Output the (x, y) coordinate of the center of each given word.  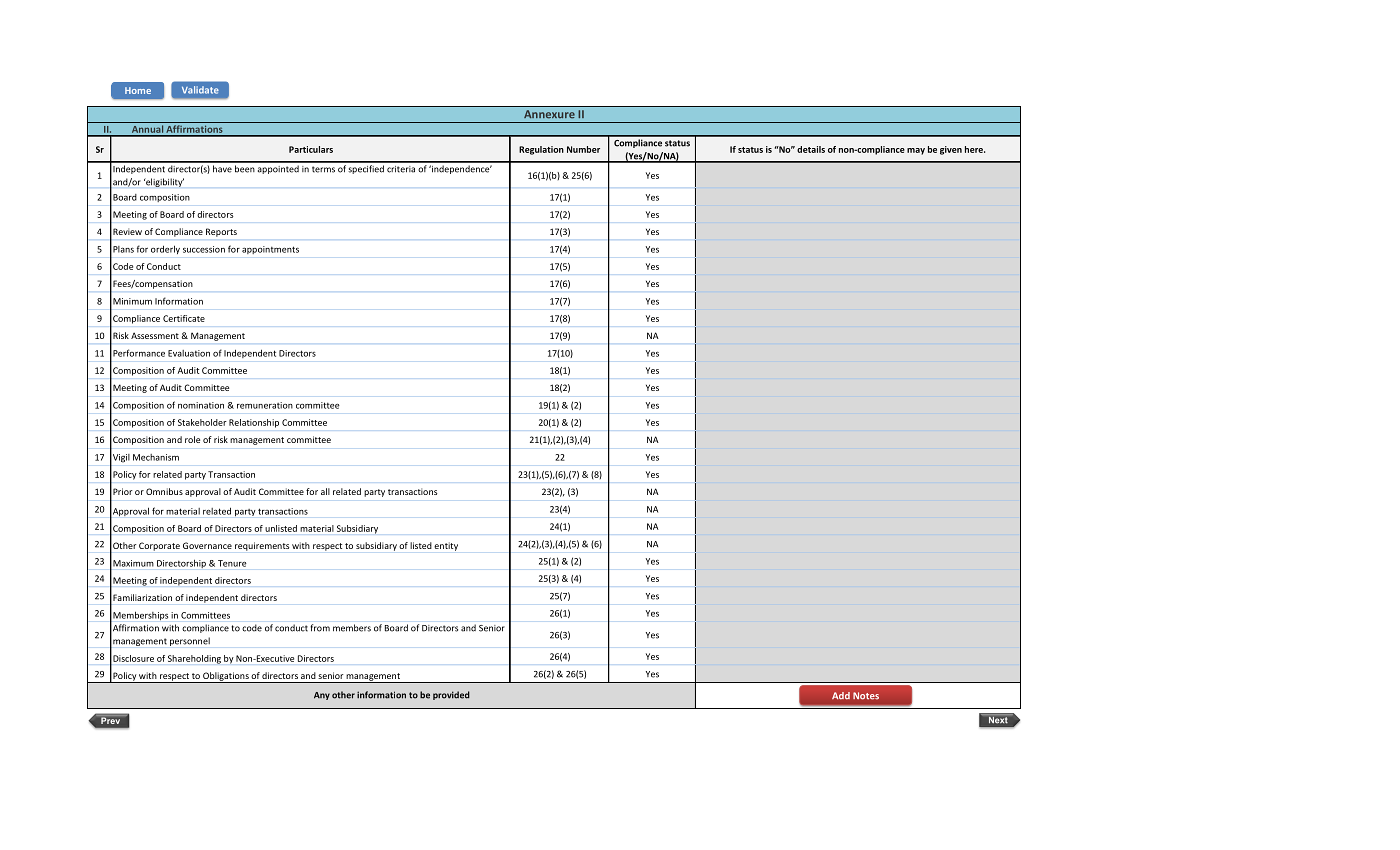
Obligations (226, 677)
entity (446, 546)
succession (204, 249)
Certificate (184, 318)
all (325, 491)
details (811, 149)
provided (451, 695)
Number (583, 149)
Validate (200, 90)
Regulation (541, 150)
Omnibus (164, 491)
